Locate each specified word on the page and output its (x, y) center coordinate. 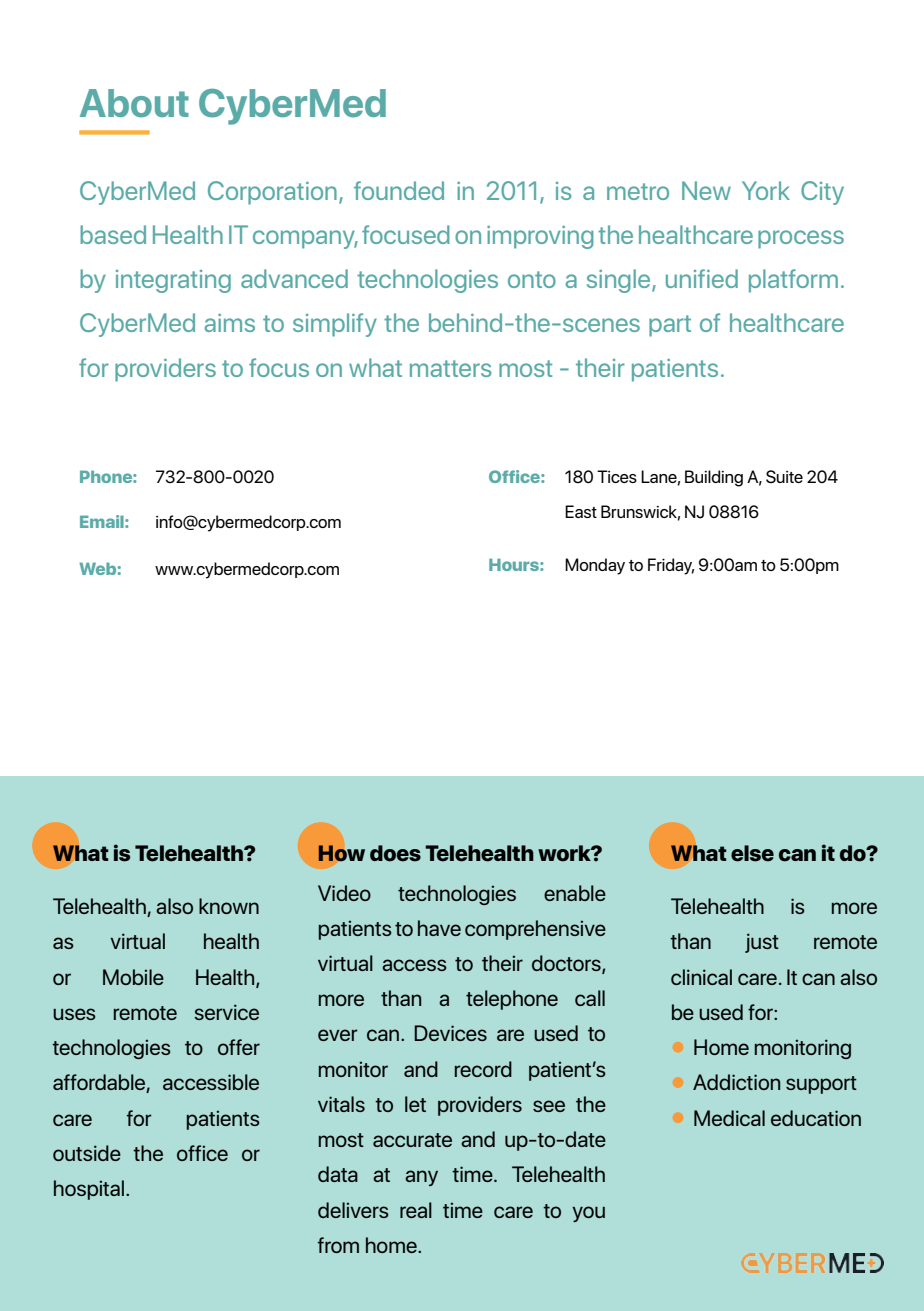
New (706, 190)
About (134, 103)
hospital (89, 1190)
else (752, 853)
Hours (515, 564)
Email (103, 521)
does (395, 853)
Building (714, 478)
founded (399, 190)
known (229, 906)
